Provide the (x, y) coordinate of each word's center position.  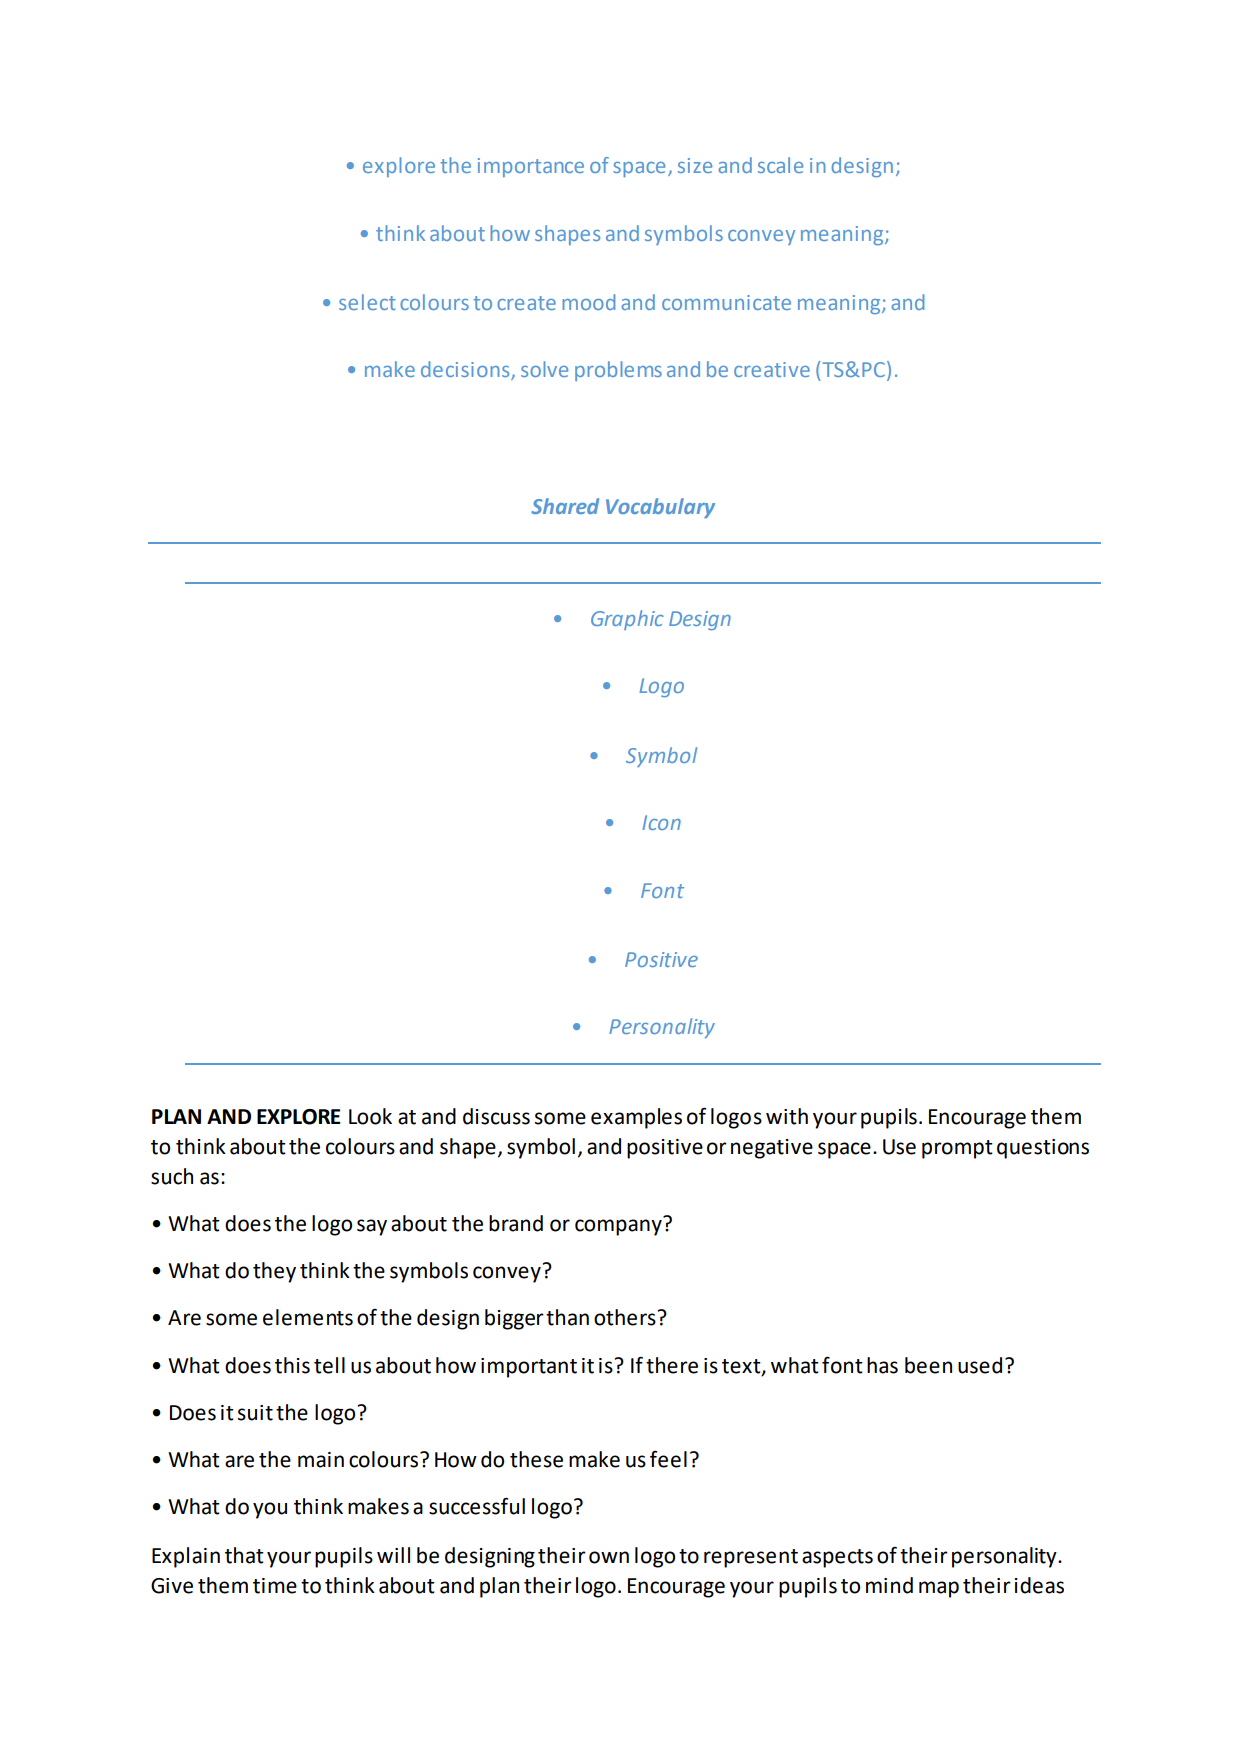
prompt (957, 1149)
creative (772, 369)
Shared (565, 506)
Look (370, 1116)
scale (780, 165)
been (928, 1365)
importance (531, 167)
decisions (466, 370)
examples (636, 1118)
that (244, 1555)
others (625, 1317)
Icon (661, 822)
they (274, 1272)
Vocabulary (660, 508)
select (367, 302)
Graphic (627, 620)
